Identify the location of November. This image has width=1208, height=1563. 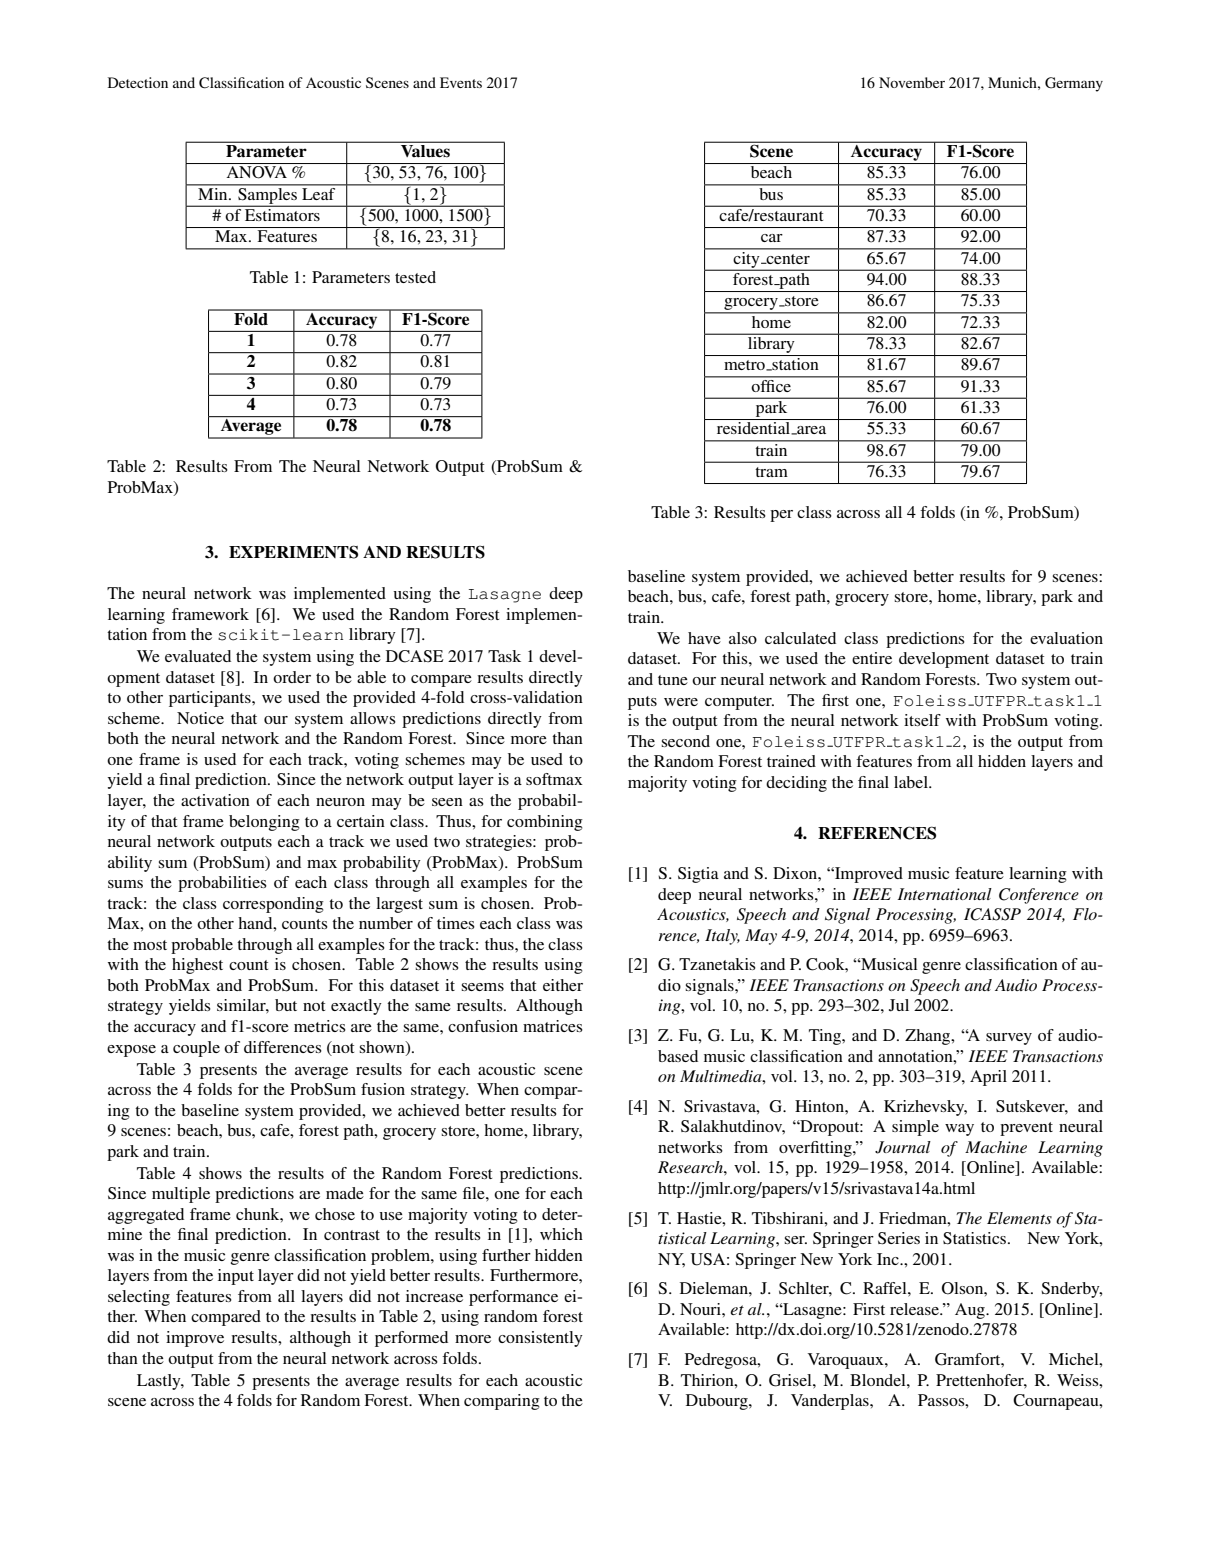
(912, 82).
